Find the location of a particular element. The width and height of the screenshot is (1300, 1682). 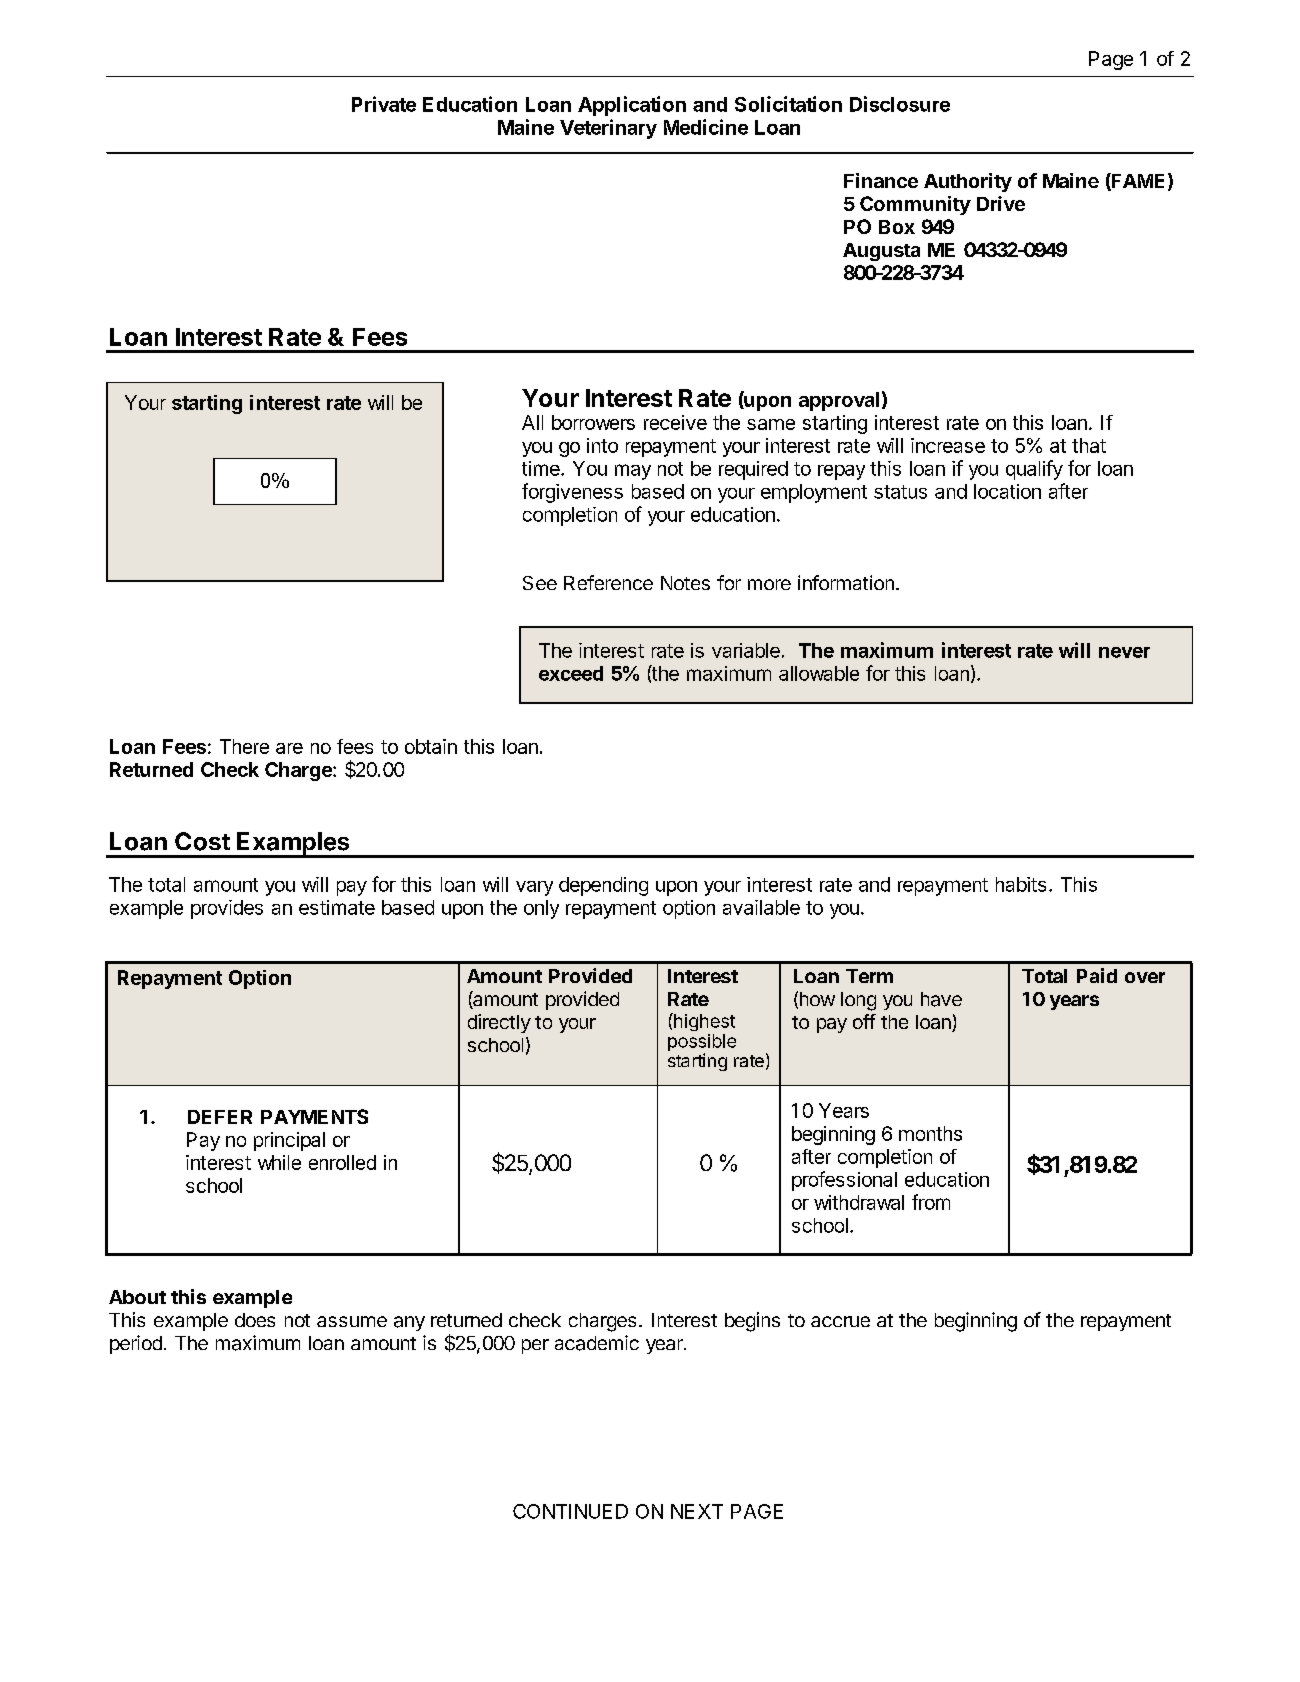

Veterinary is located at coordinates (608, 129).
